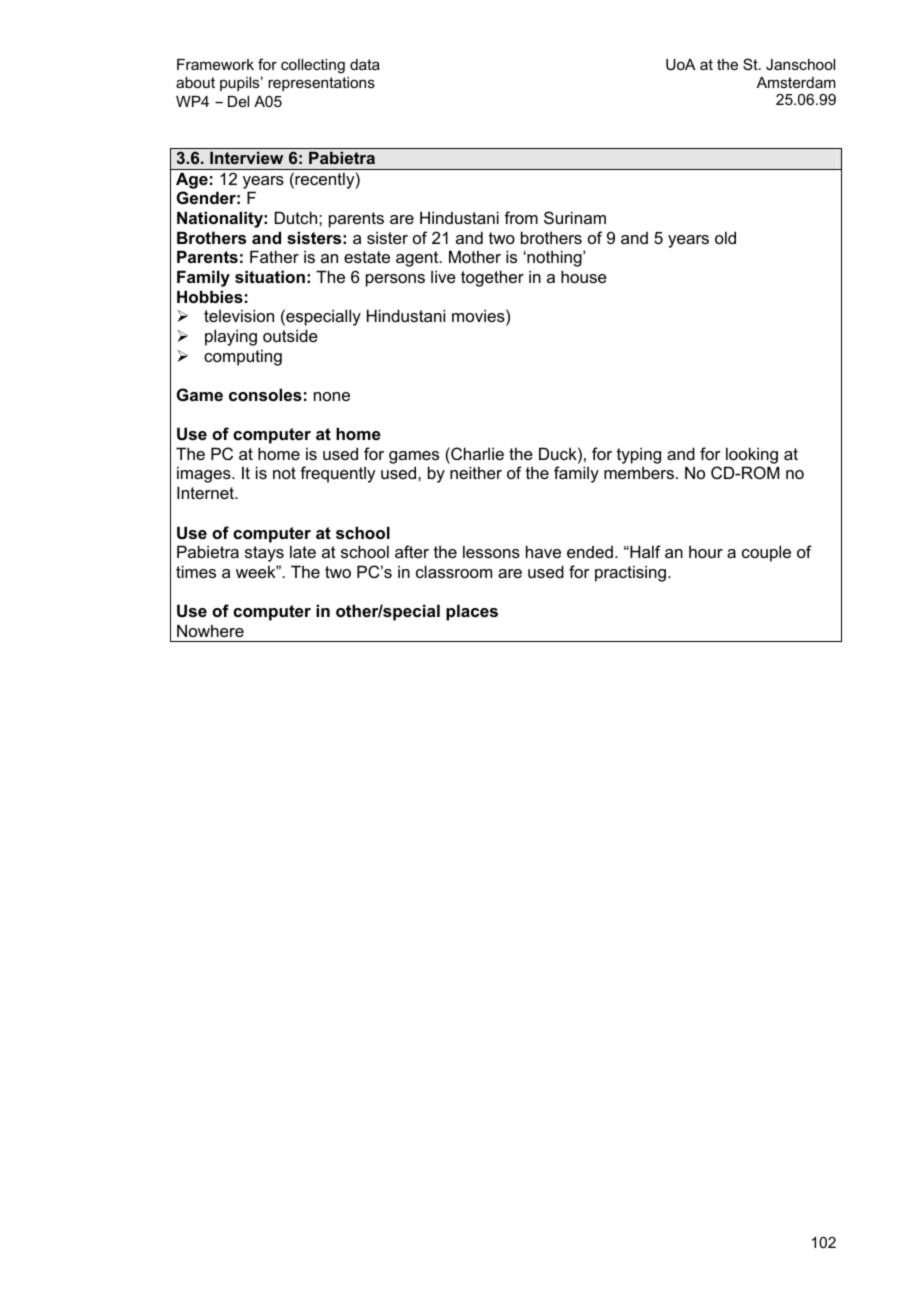 This document has width=924, height=1308. Describe the element at coordinates (472, 612) in the document. I see `places` at that location.
